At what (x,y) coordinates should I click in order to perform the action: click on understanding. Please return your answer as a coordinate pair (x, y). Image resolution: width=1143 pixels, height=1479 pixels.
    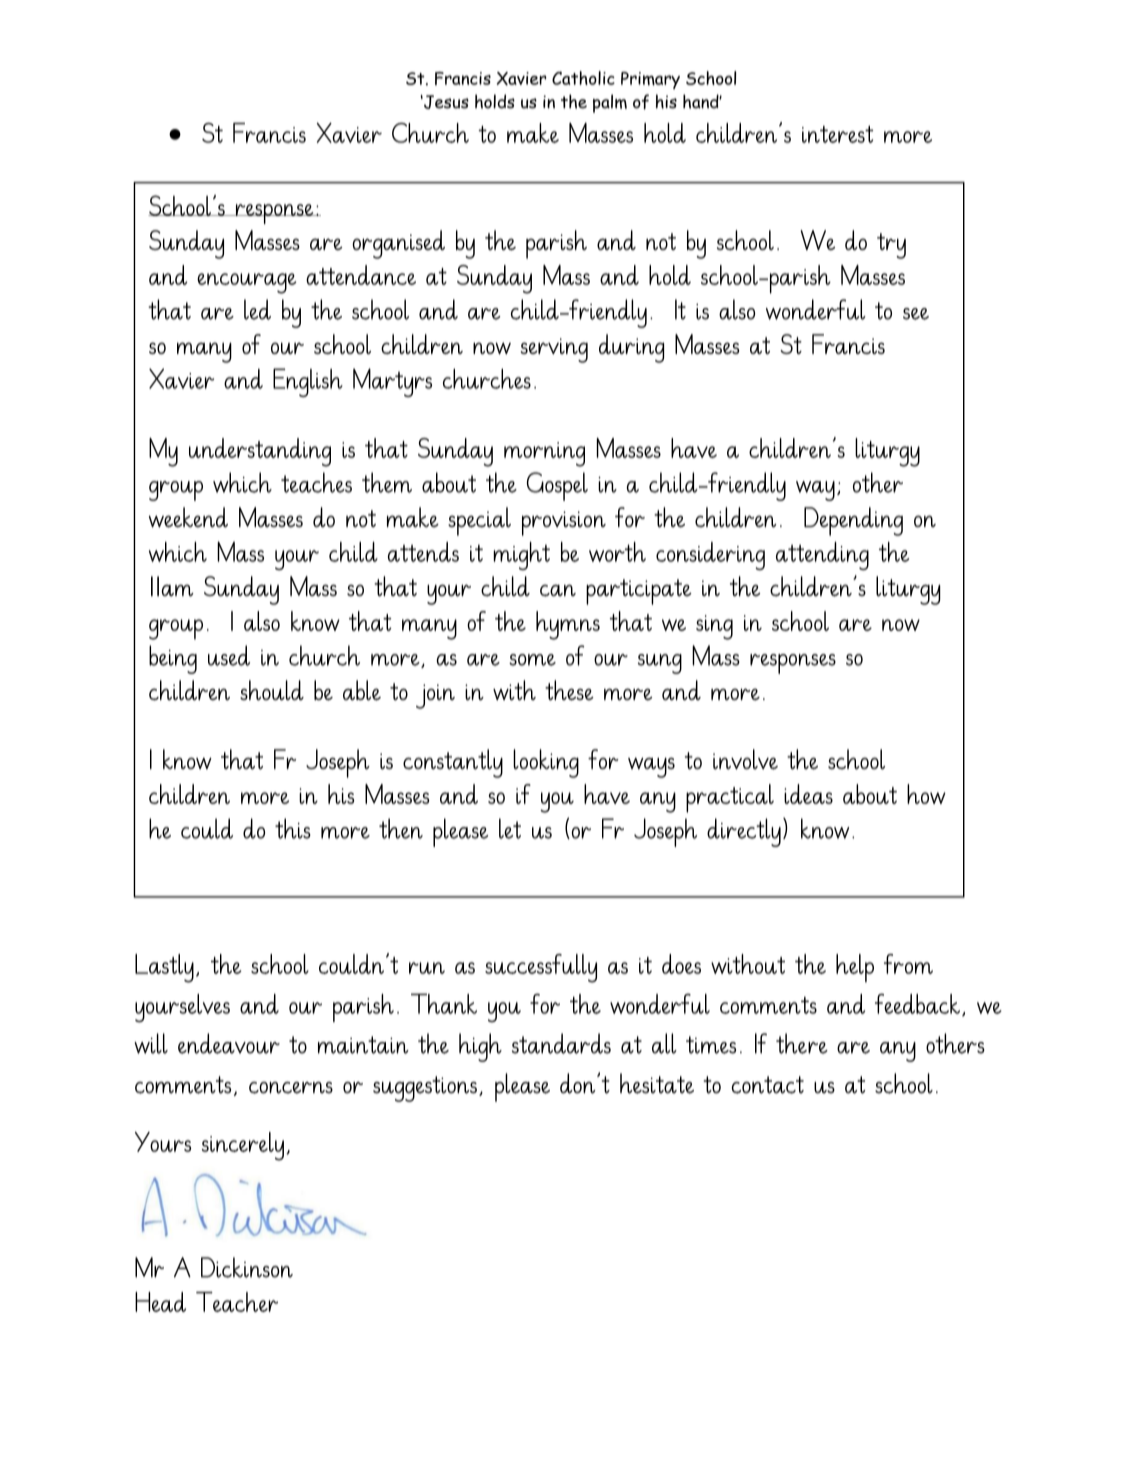
    Looking at the image, I should click on (260, 452).
